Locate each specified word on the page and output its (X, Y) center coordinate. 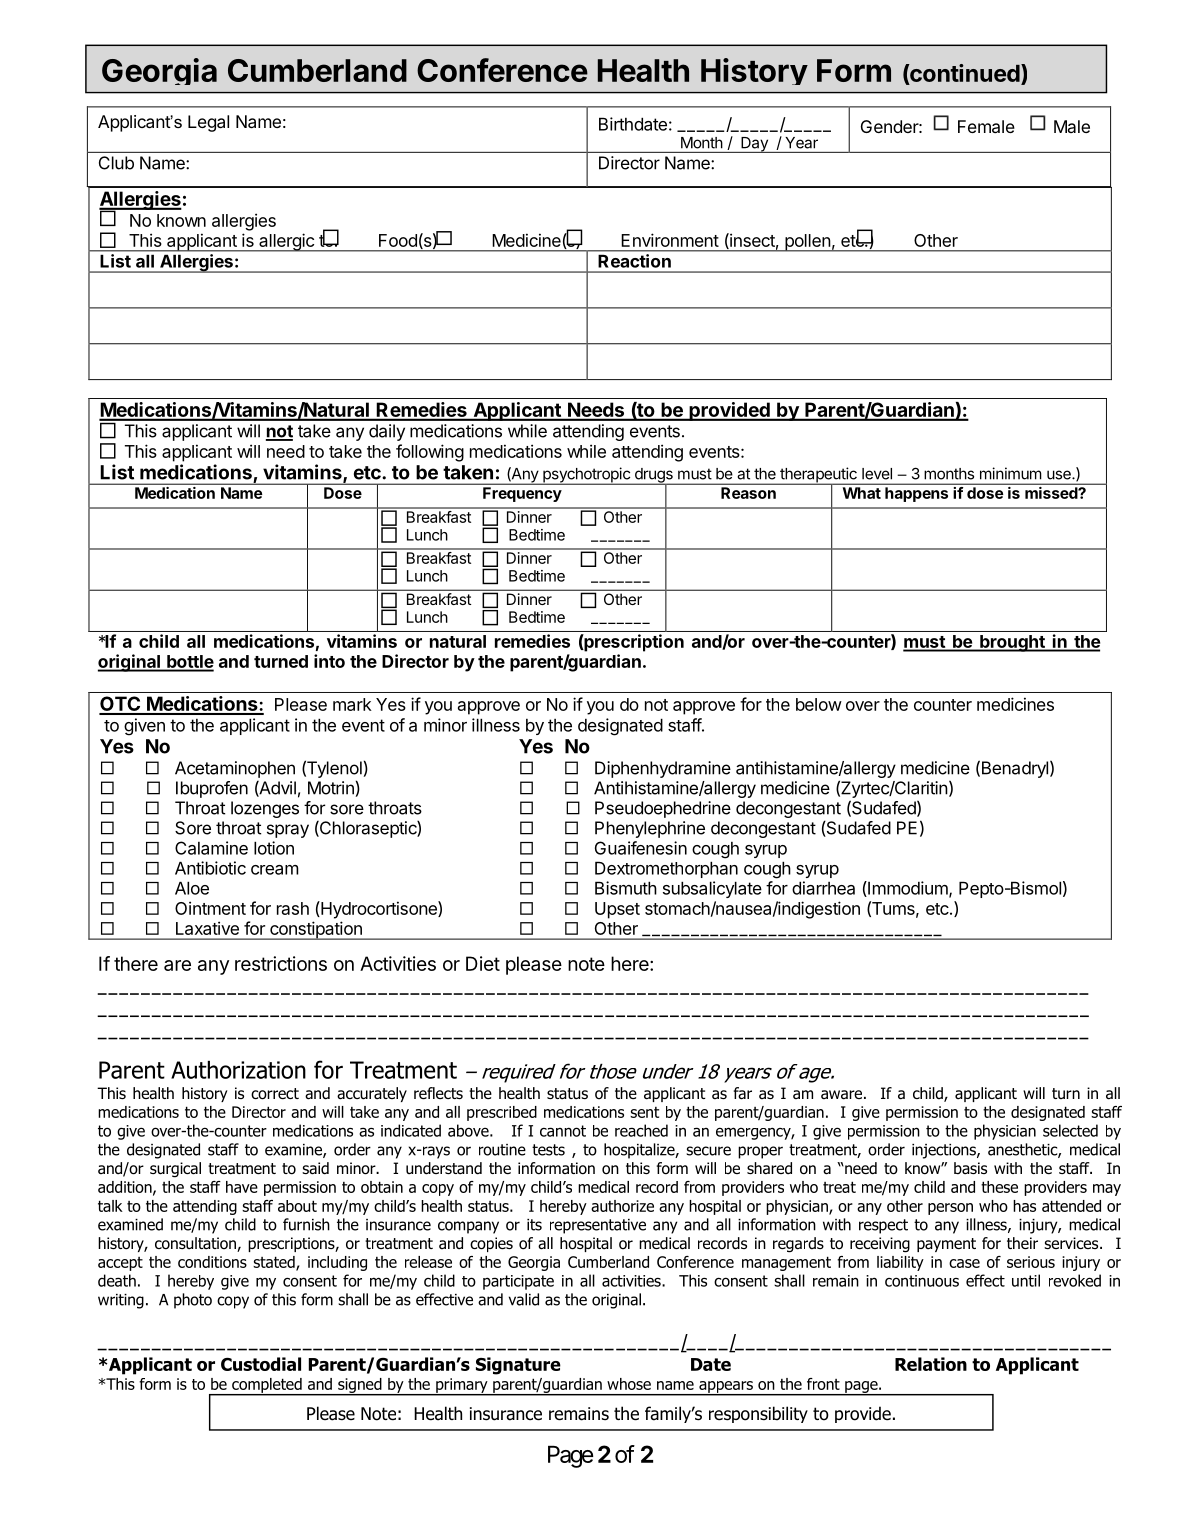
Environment (670, 240)
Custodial (261, 1364)
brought (1012, 643)
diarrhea (823, 888)
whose (629, 1384)
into (329, 661)
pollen (807, 243)
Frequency (522, 494)
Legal (208, 123)
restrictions (281, 963)
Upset (617, 910)
